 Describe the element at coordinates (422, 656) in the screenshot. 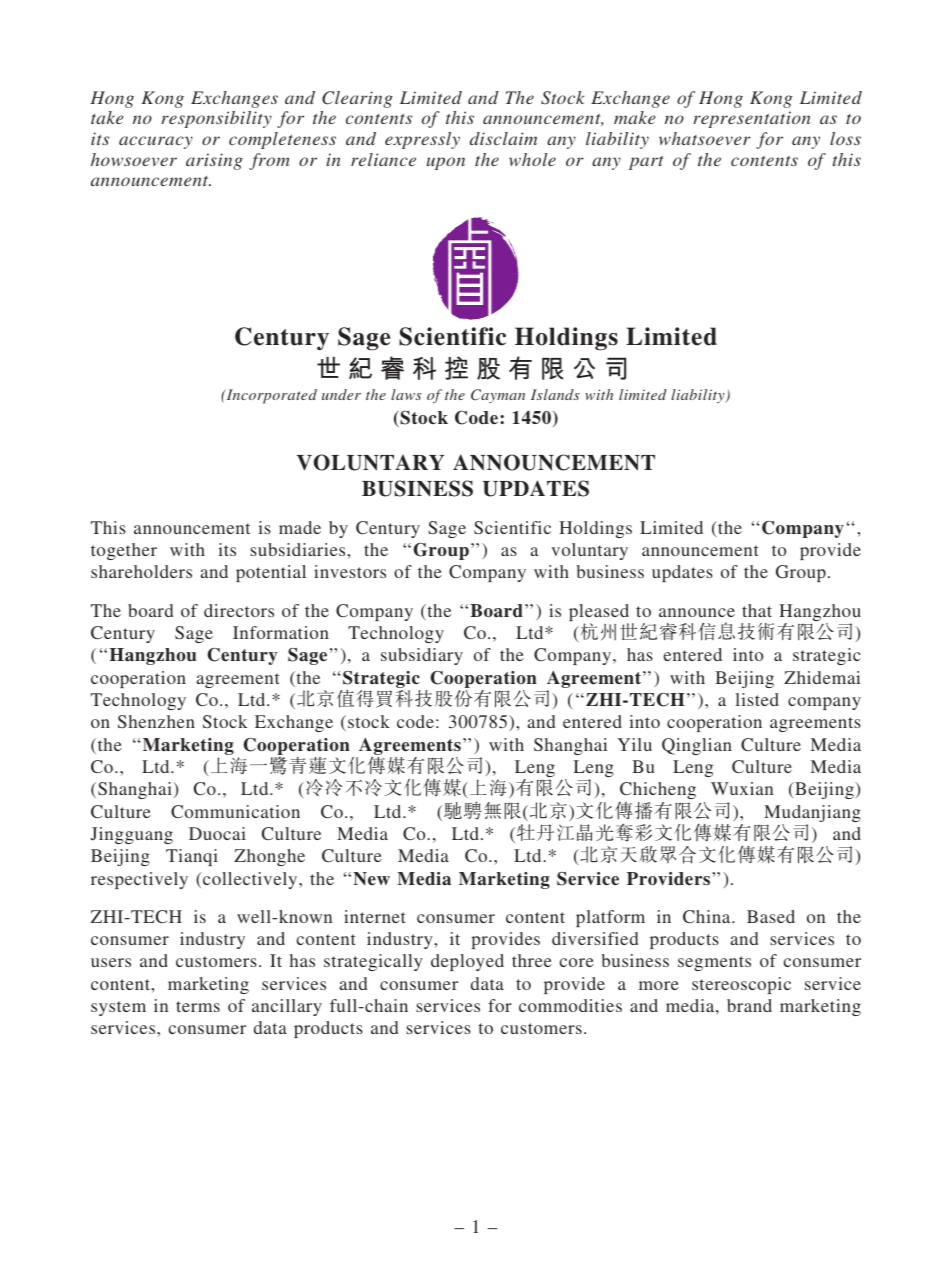

I see `subsidiary` at that location.
